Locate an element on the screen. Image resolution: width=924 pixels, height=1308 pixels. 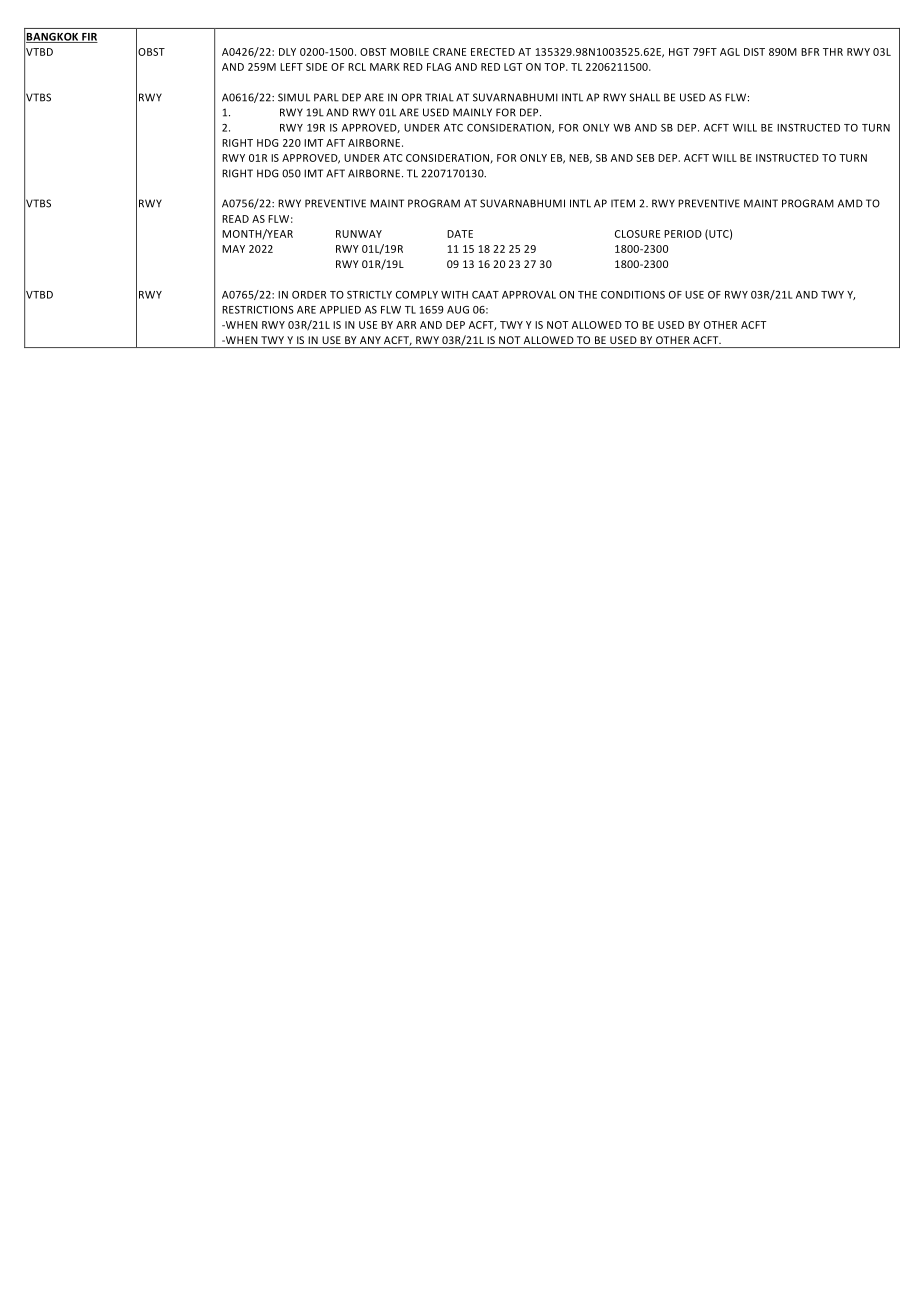
AMD is located at coordinates (850, 203).
